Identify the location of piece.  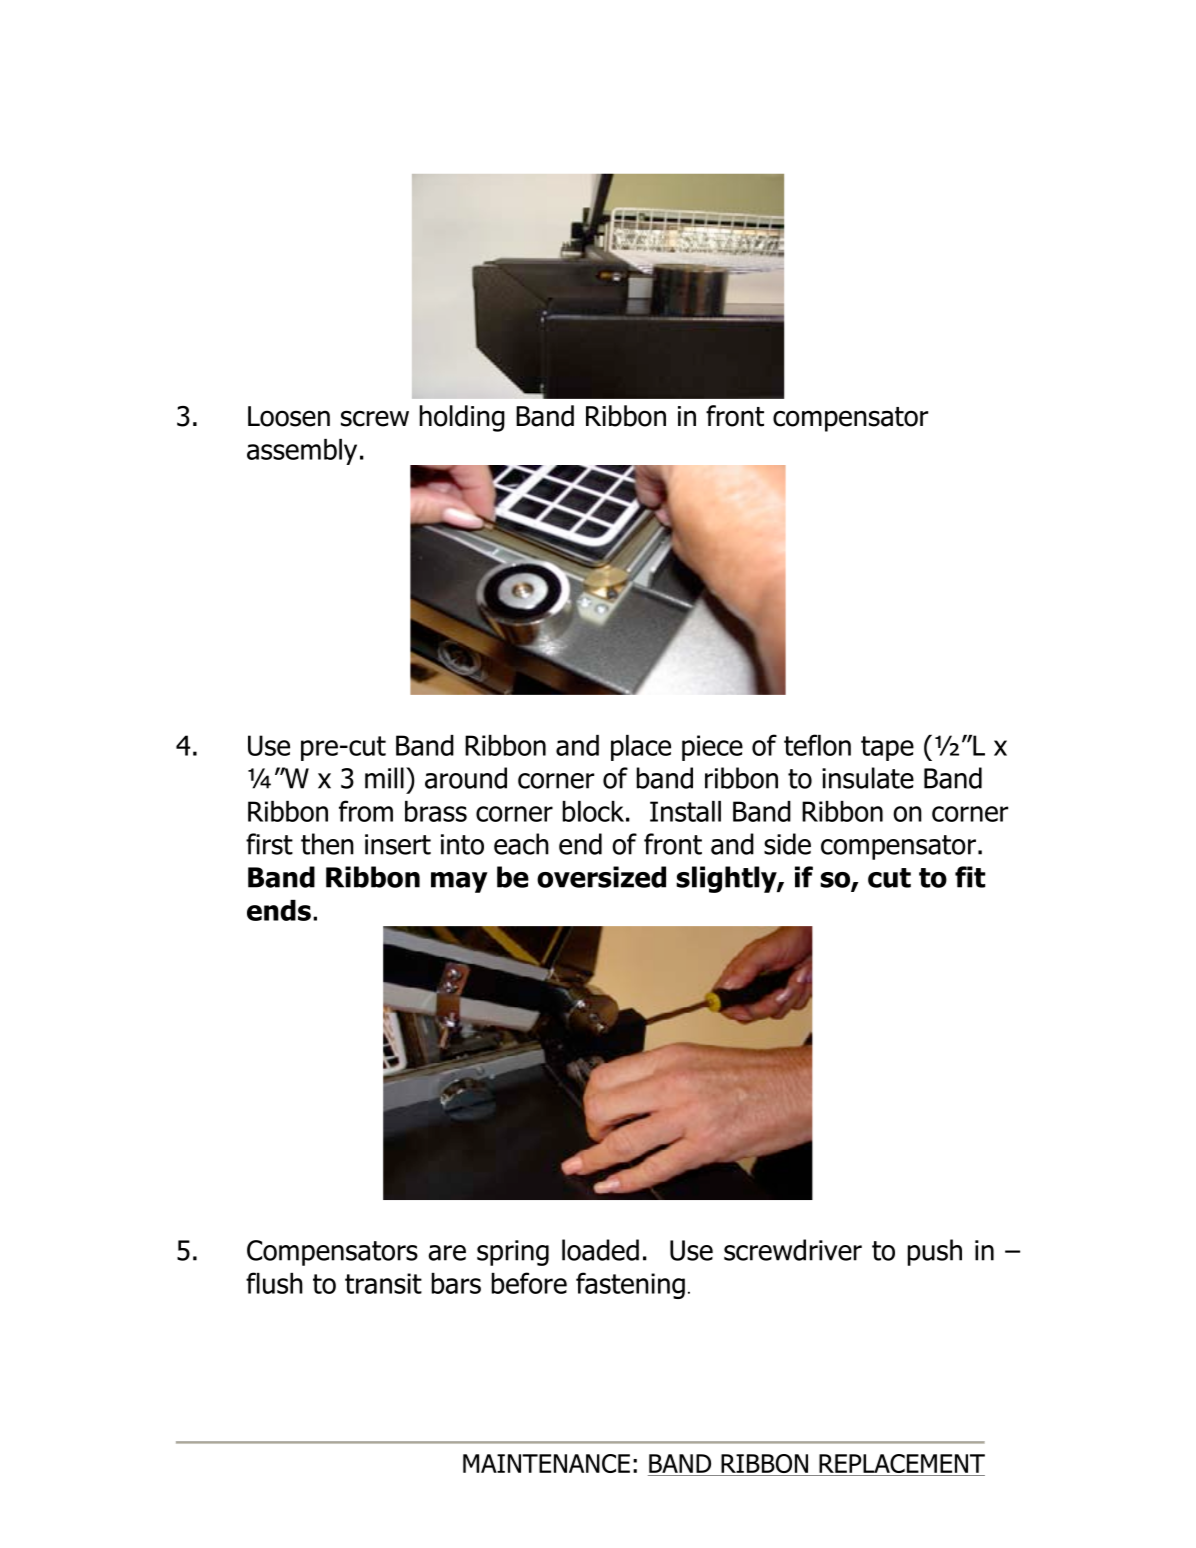
(712, 748).
